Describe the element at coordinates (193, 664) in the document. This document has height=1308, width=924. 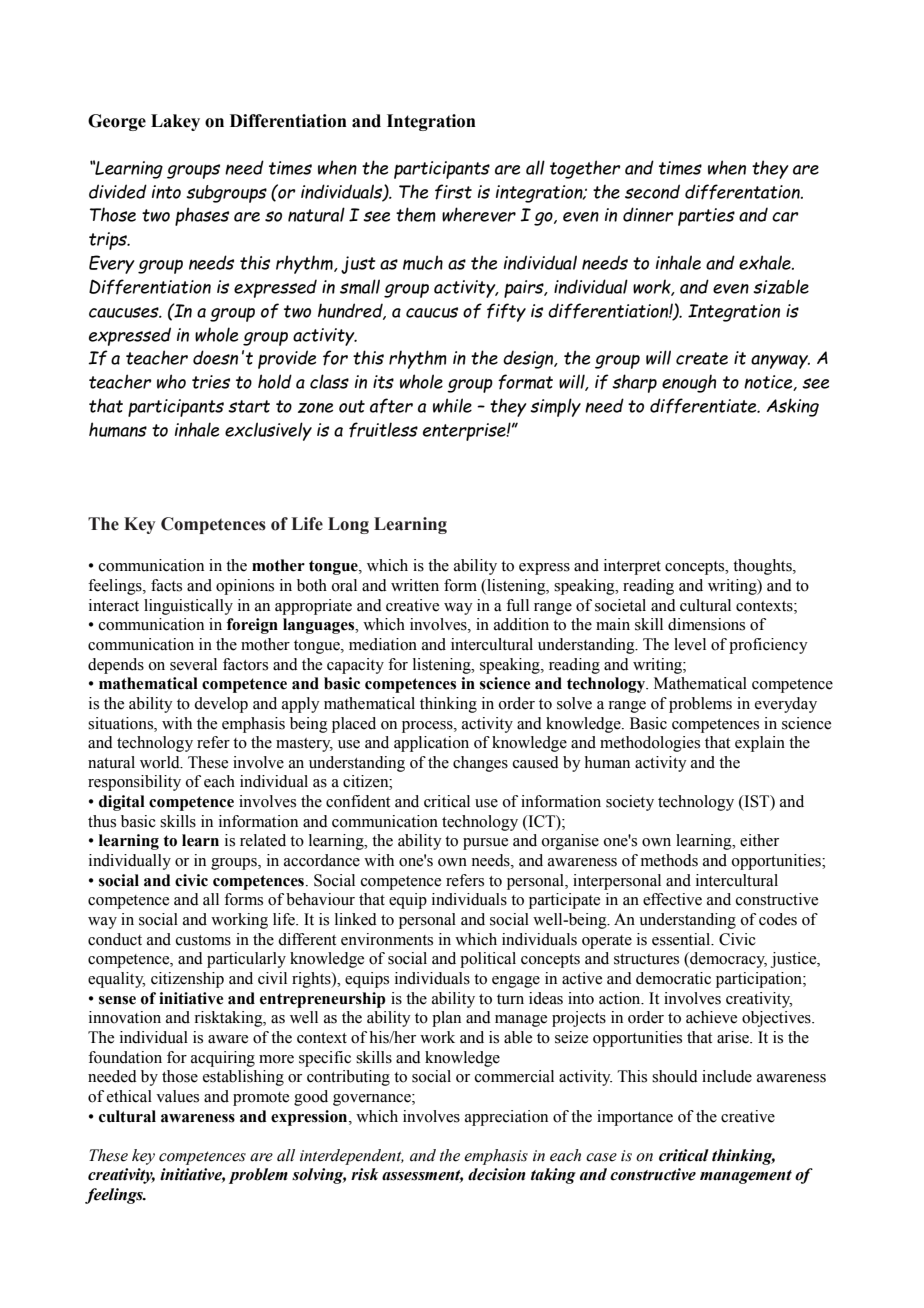
I see `several` at that location.
